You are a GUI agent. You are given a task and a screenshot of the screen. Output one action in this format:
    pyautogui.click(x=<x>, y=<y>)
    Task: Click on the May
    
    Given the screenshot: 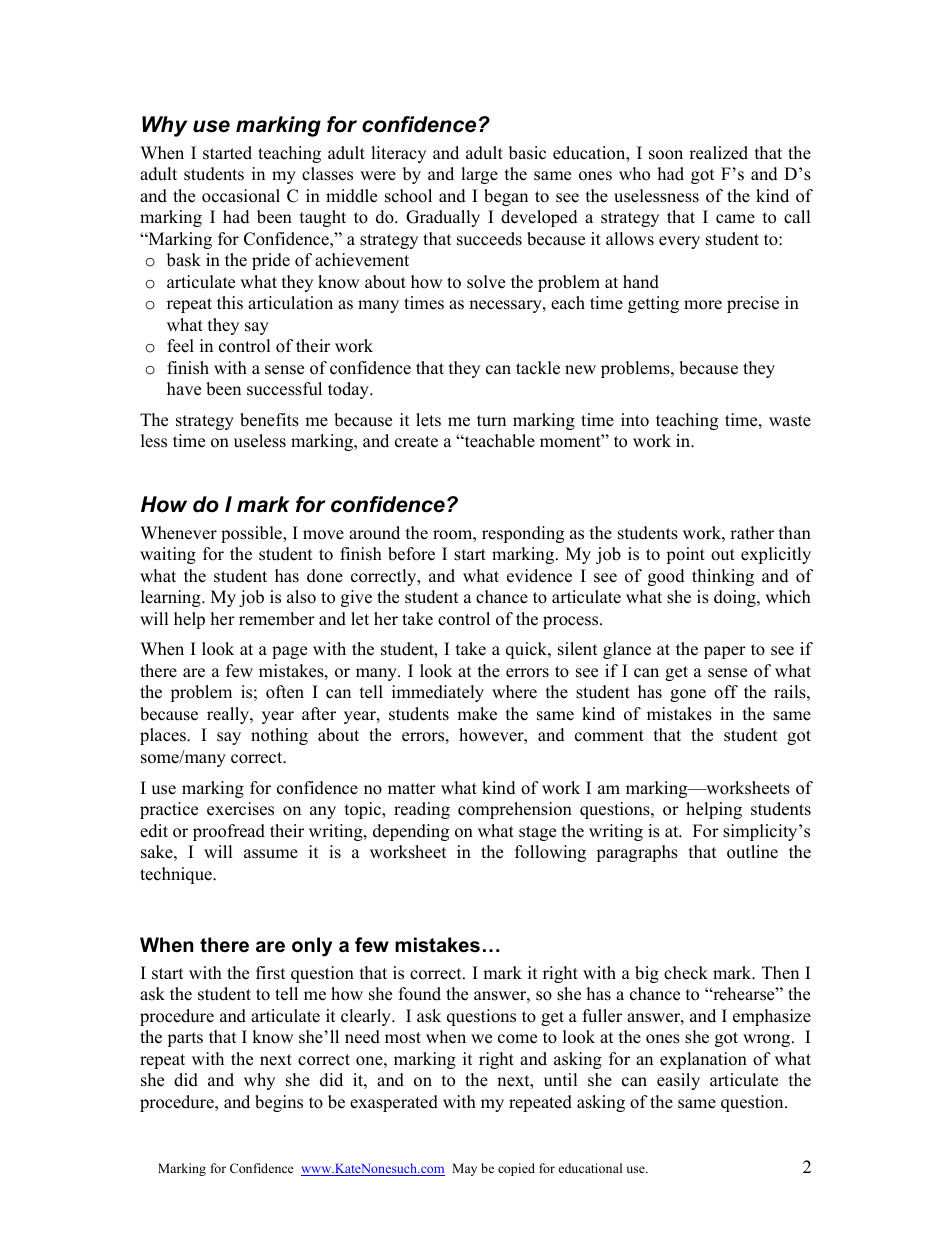 What is the action you would take?
    pyautogui.click(x=464, y=1169)
